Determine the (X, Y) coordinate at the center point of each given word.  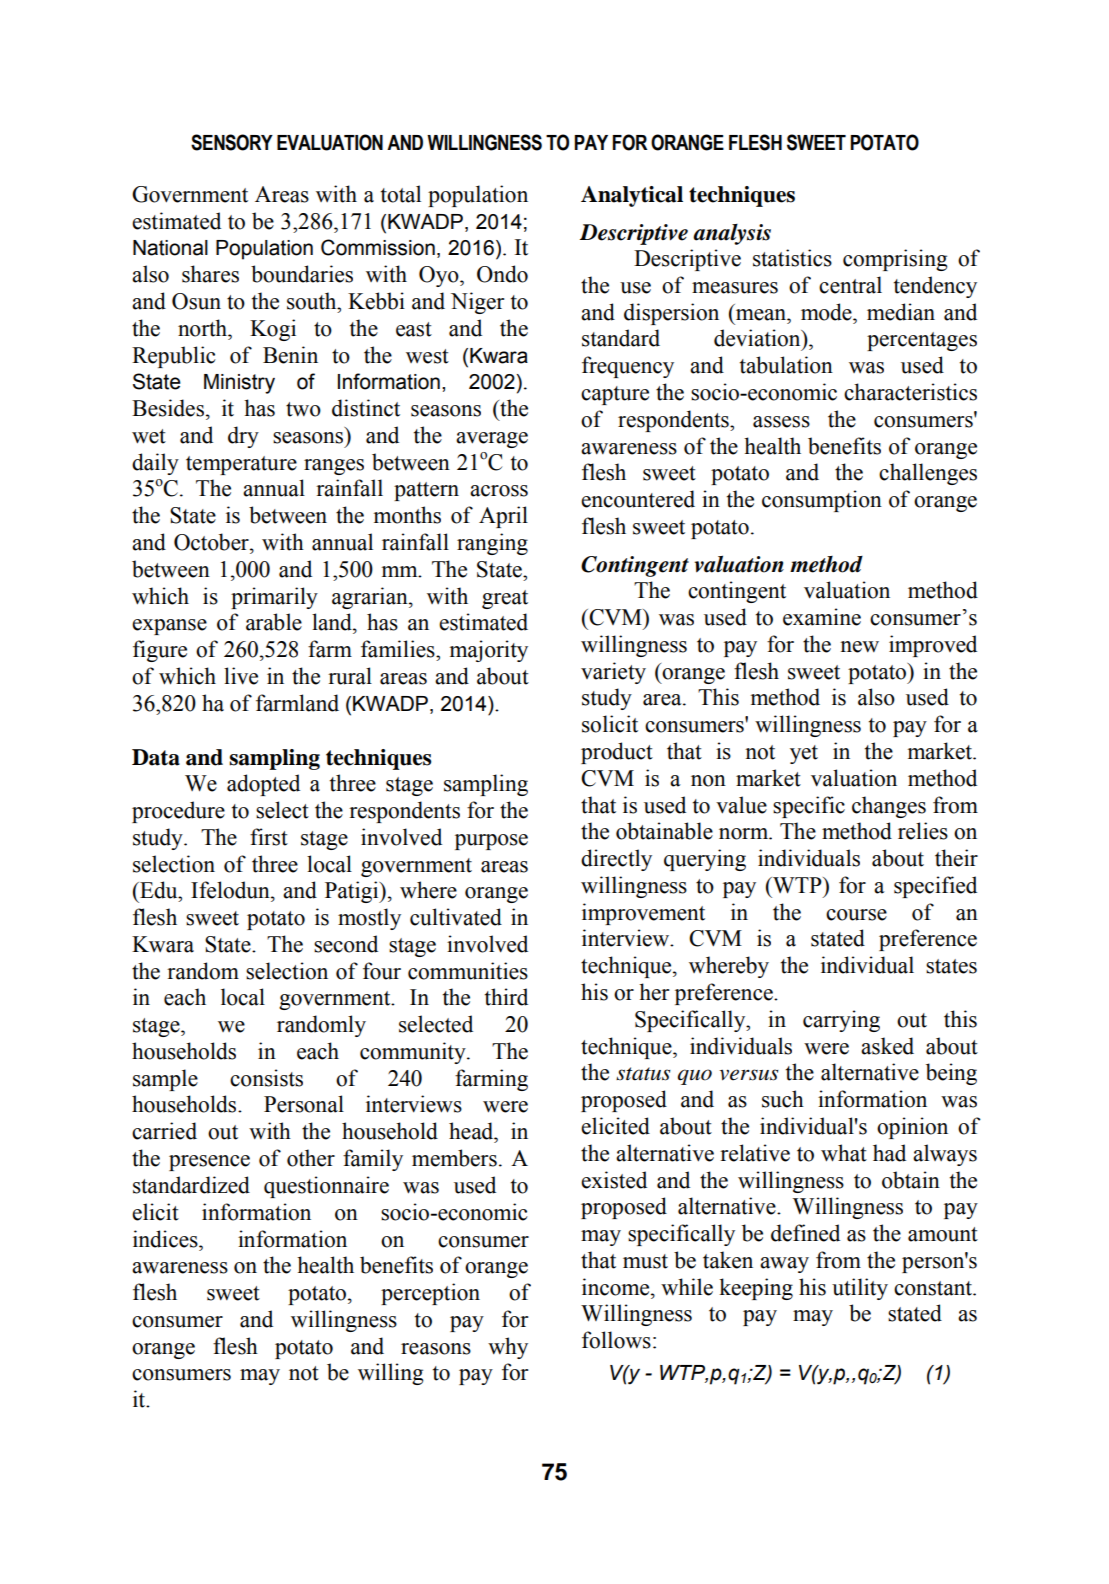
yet (804, 754)
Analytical (632, 196)
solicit (610, 724)
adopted (263, 785)
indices (166, 1239)
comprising (895, 260)
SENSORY (232, 142)
